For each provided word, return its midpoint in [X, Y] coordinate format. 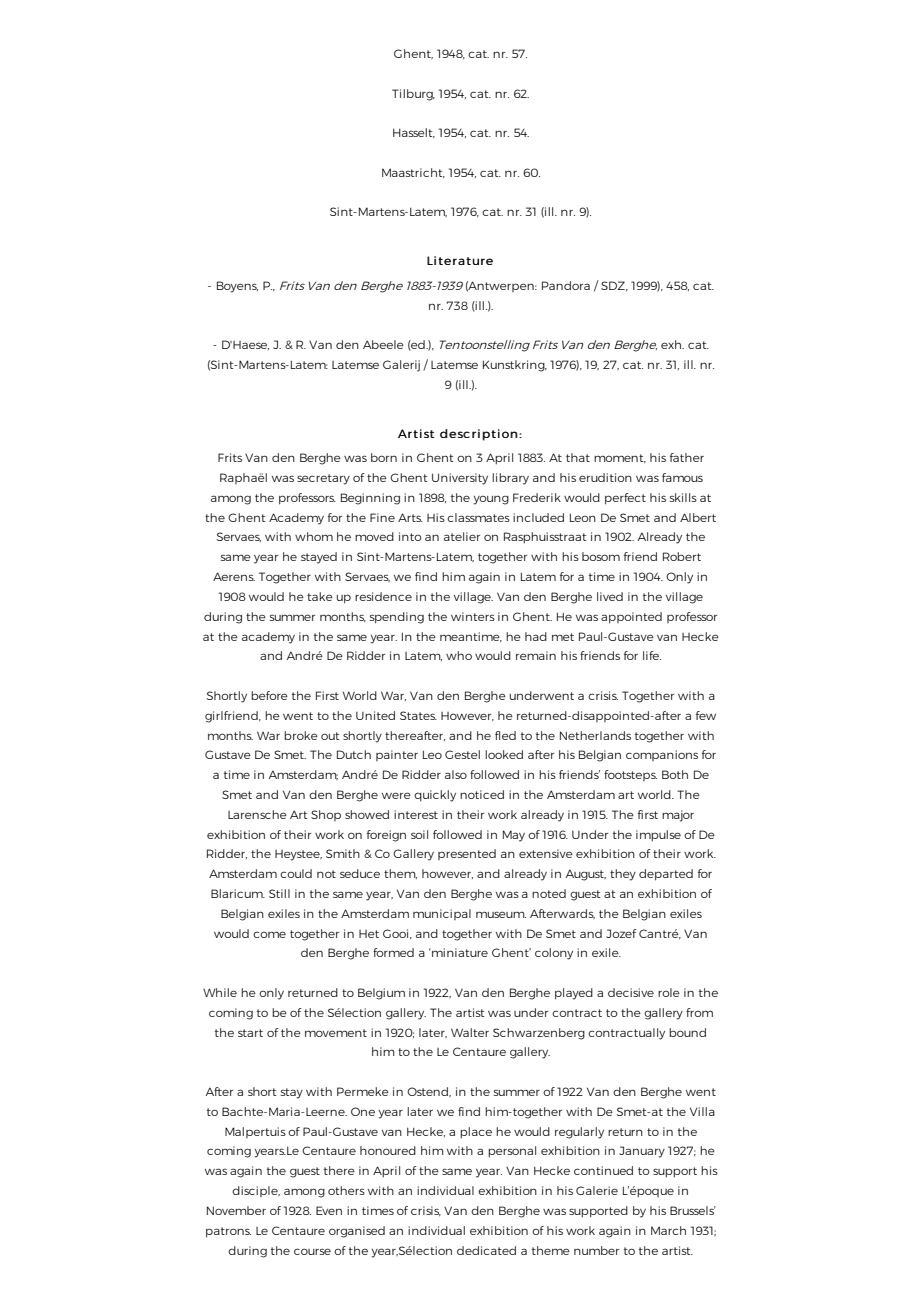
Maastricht [413, 173]
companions [662, 755]
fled [505, 735]
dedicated [486, 1250]
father [687, 457]
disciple [256, 1191]
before [269, 695]
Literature [460, 260]
